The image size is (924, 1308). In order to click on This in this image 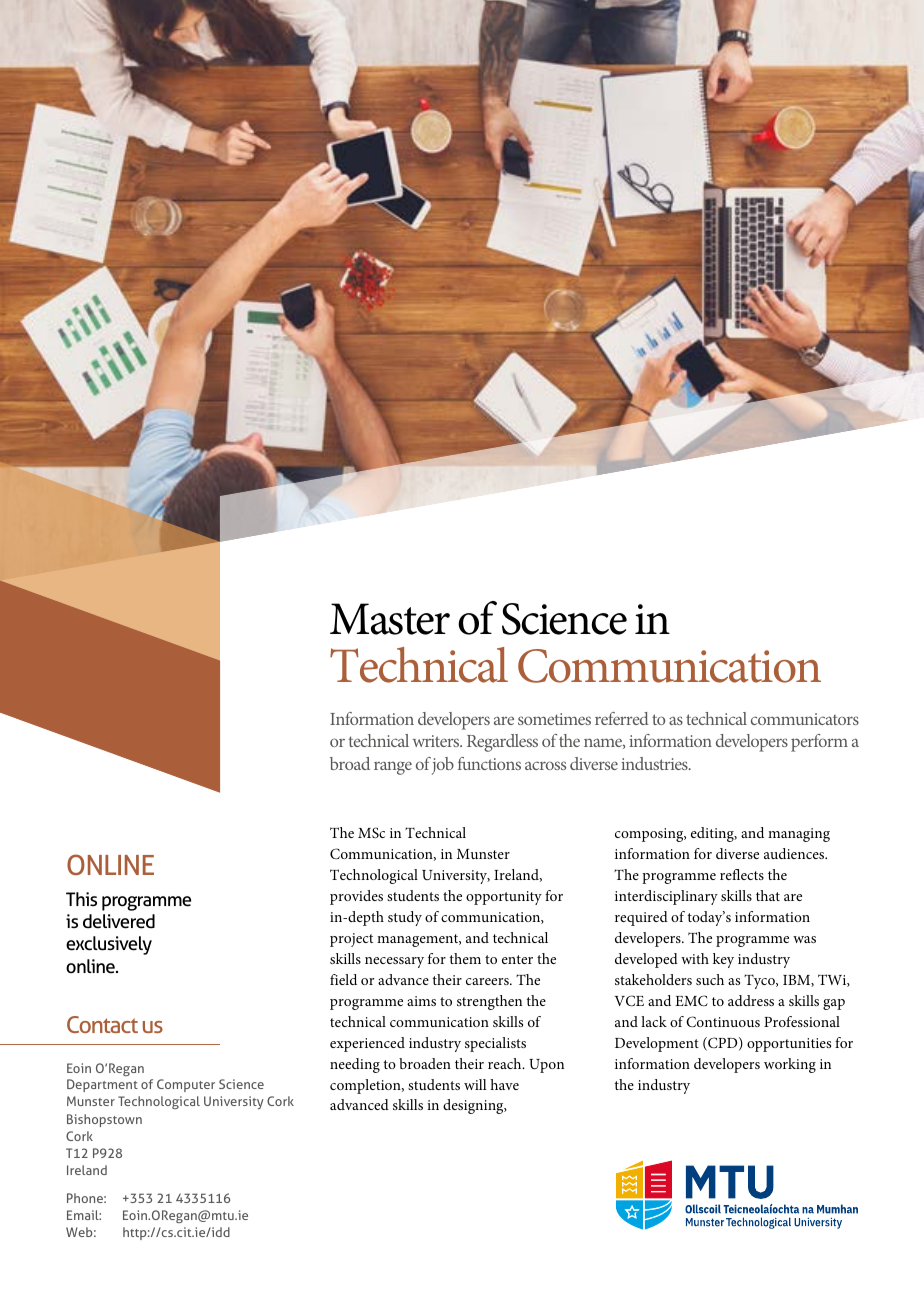, I will do `click(81, 899)`.
